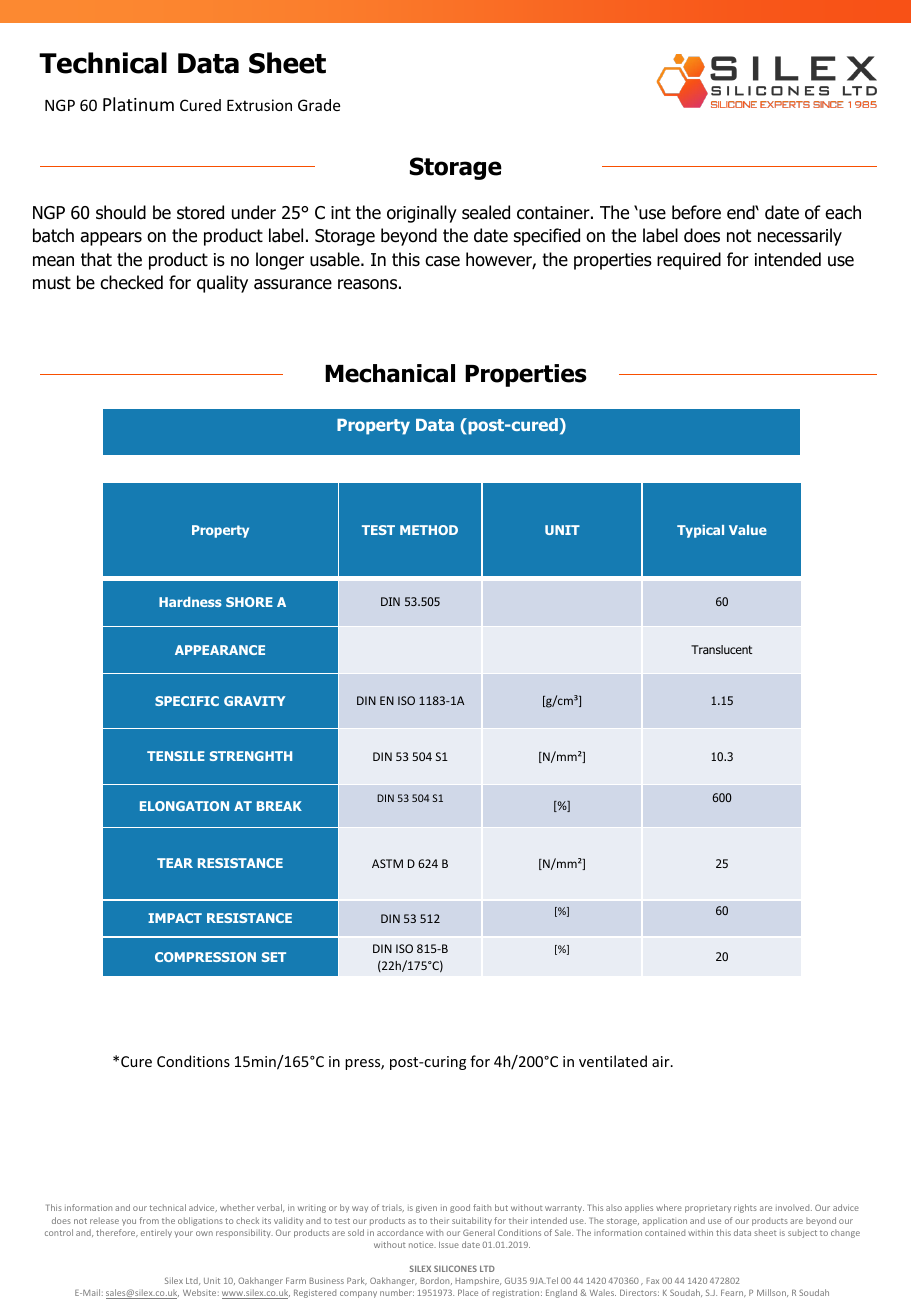 The height and width of the page is (1316, 911). Describe the element at coordinates (429, 530) in the page. I see `METHOD` at that location.
